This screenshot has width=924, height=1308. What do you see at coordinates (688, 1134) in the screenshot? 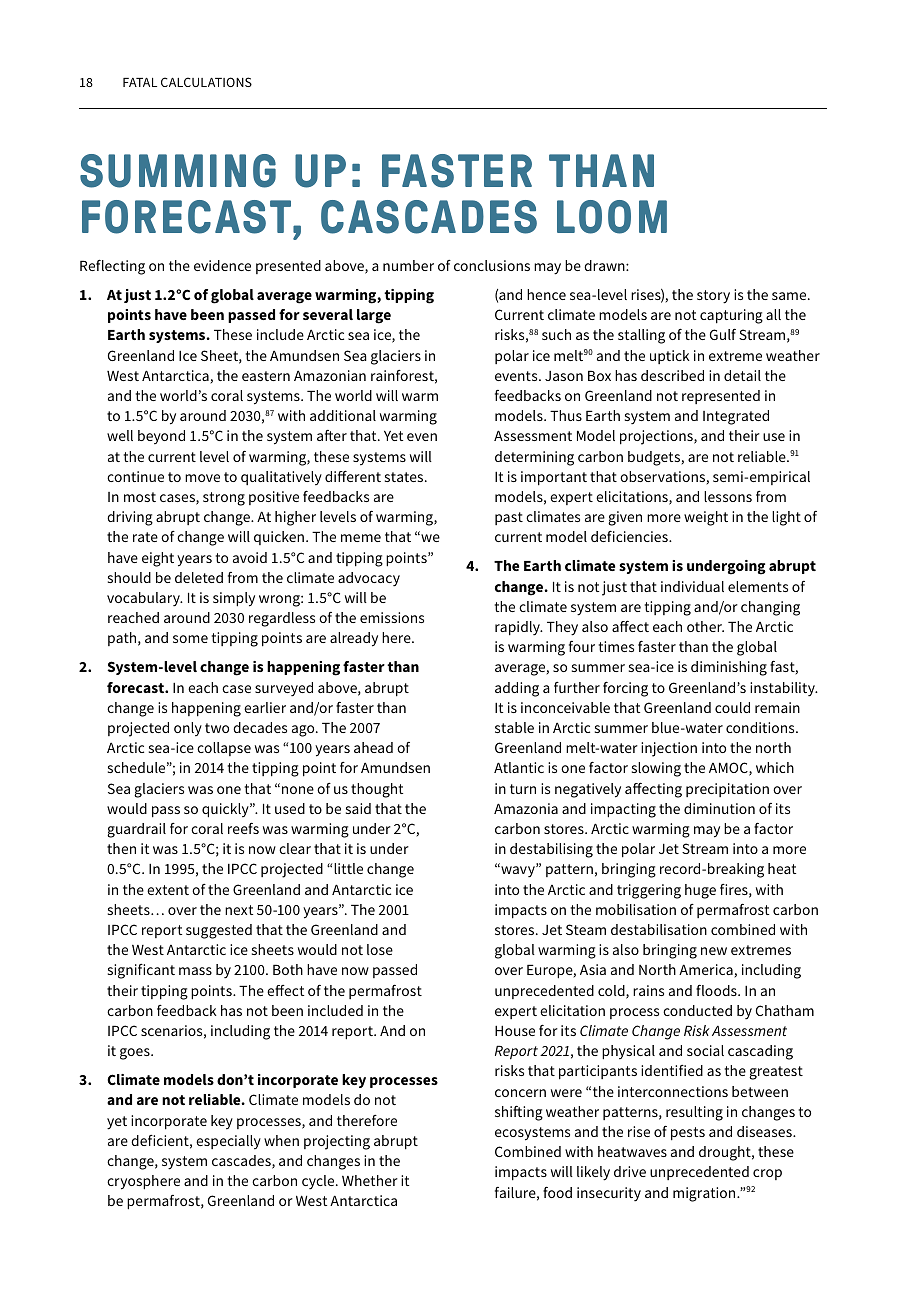
I see `pests` at bounding box center [688, 1134].
